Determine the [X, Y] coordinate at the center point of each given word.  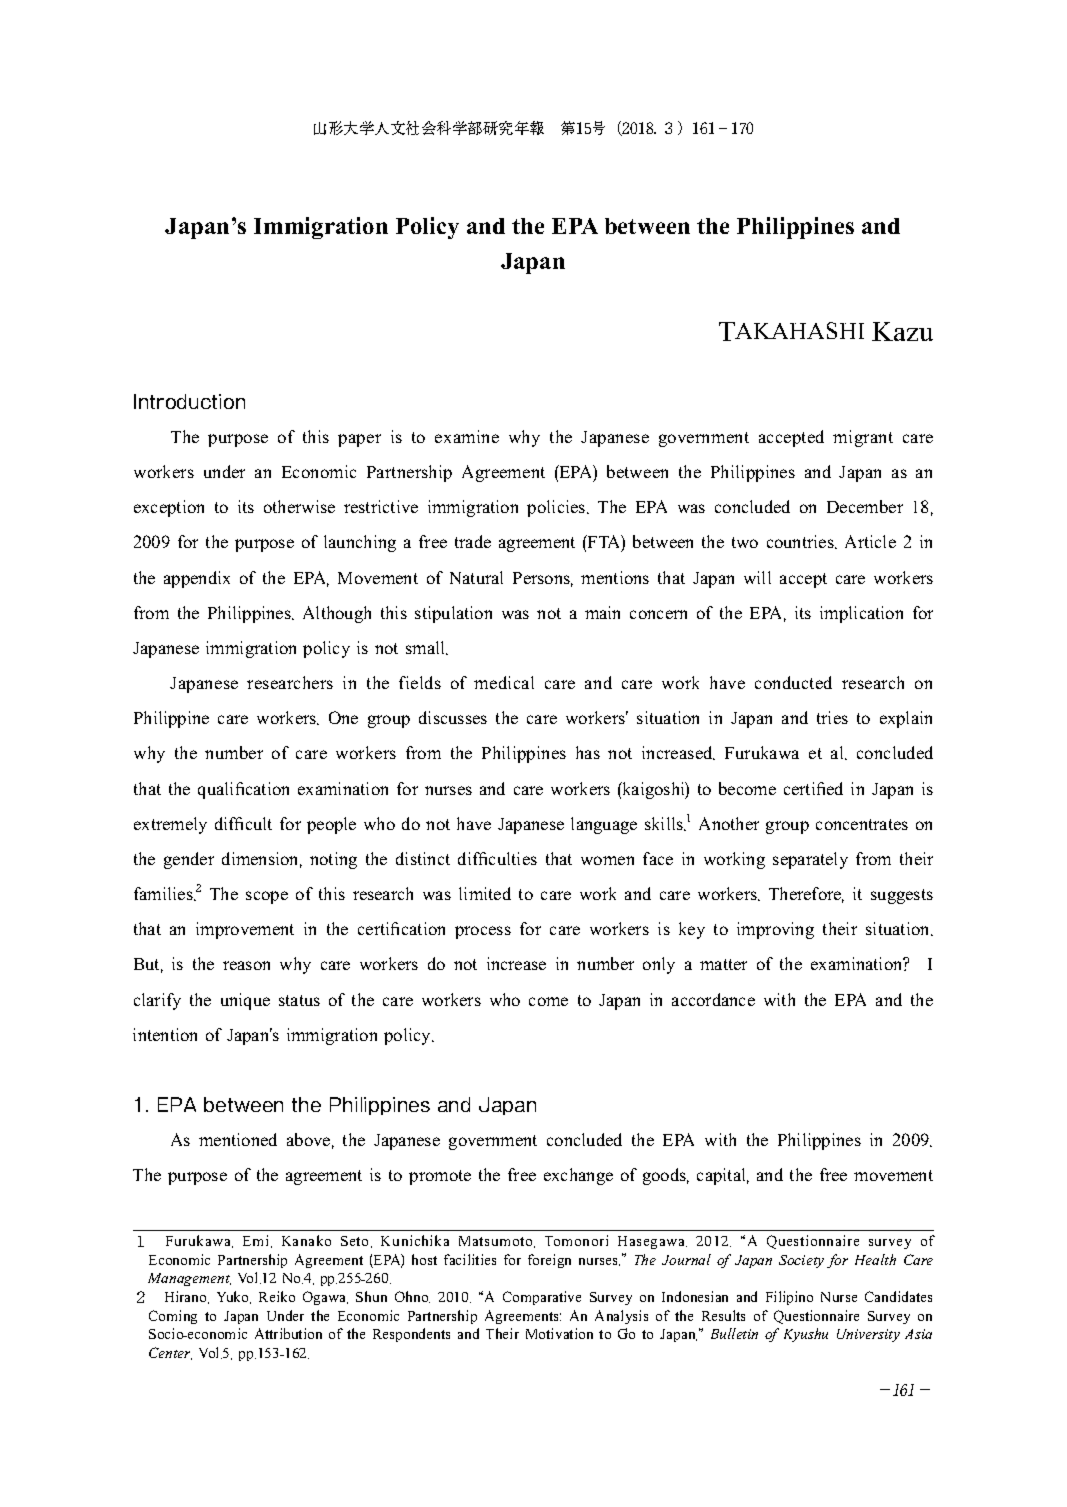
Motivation [559, 1333]
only [659, 965]
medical [504, 682]
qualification [243, 790]
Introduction [189, 401]
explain [906, 719]
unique [245, 1001]
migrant [863, 438]
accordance [713, 999]
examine [467, 436]
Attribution [288, 1333]
